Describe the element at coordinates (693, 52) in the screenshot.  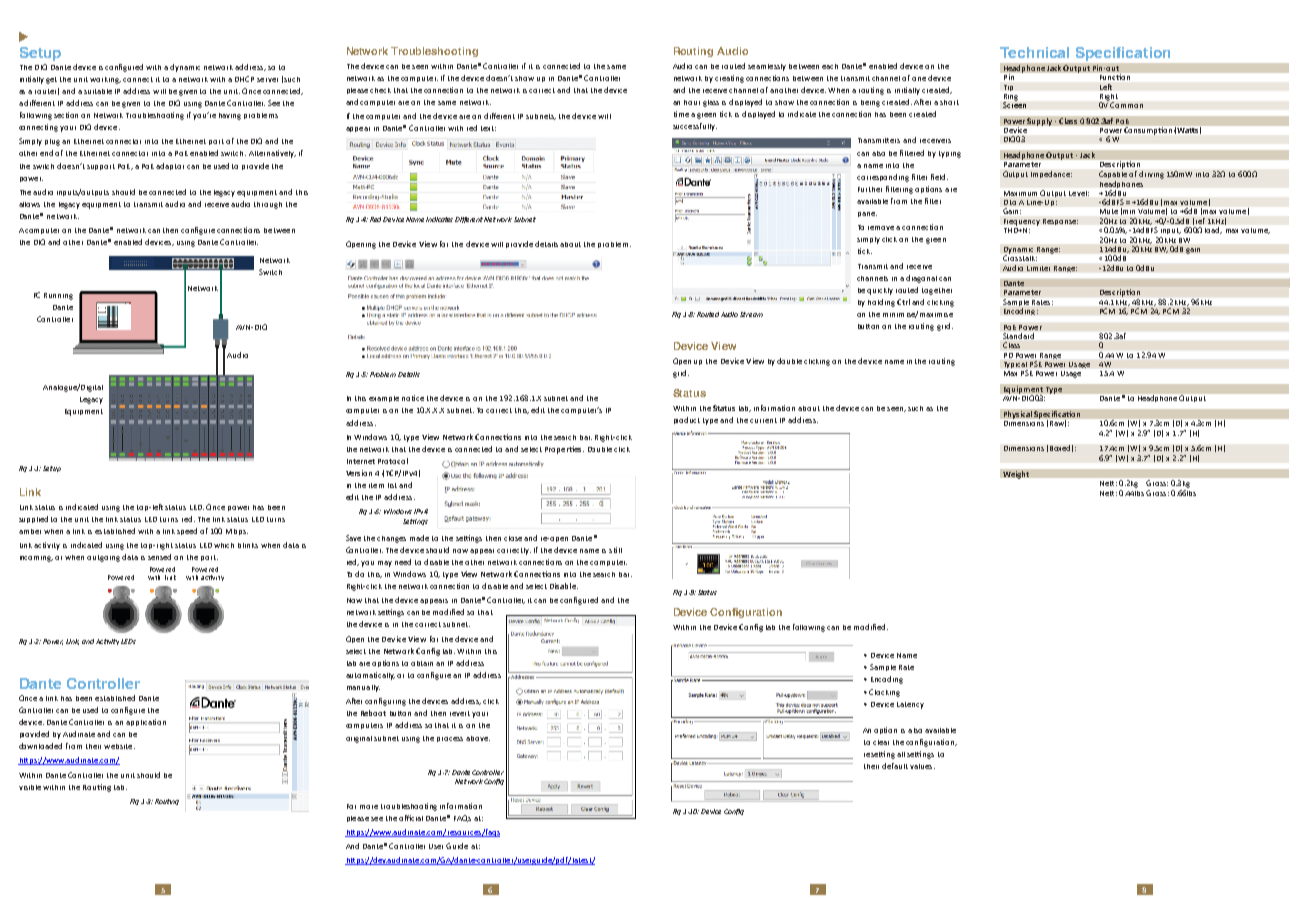
I see `Routing` at that location.
